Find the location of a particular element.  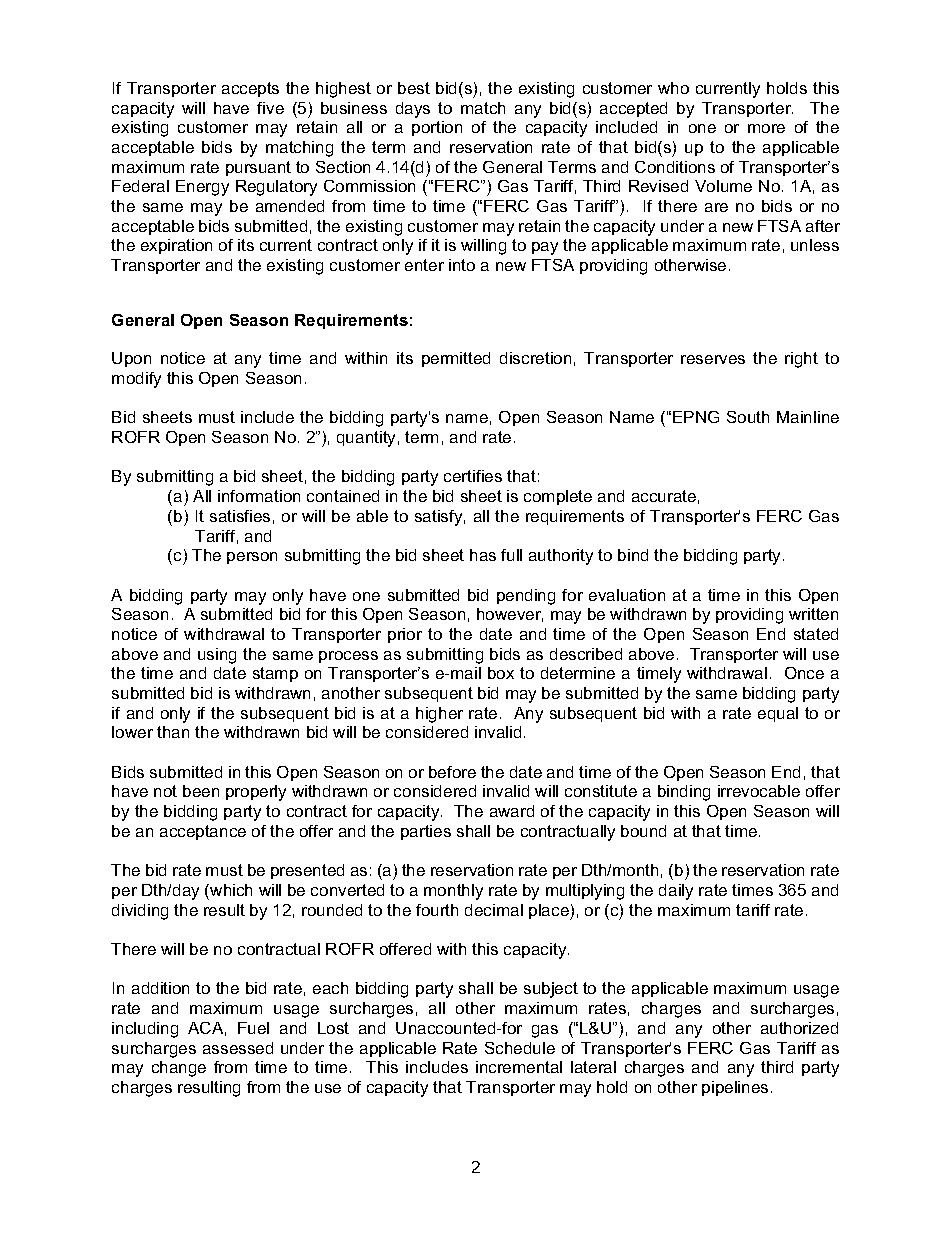

accepts is located at coordinates (250, 89).
